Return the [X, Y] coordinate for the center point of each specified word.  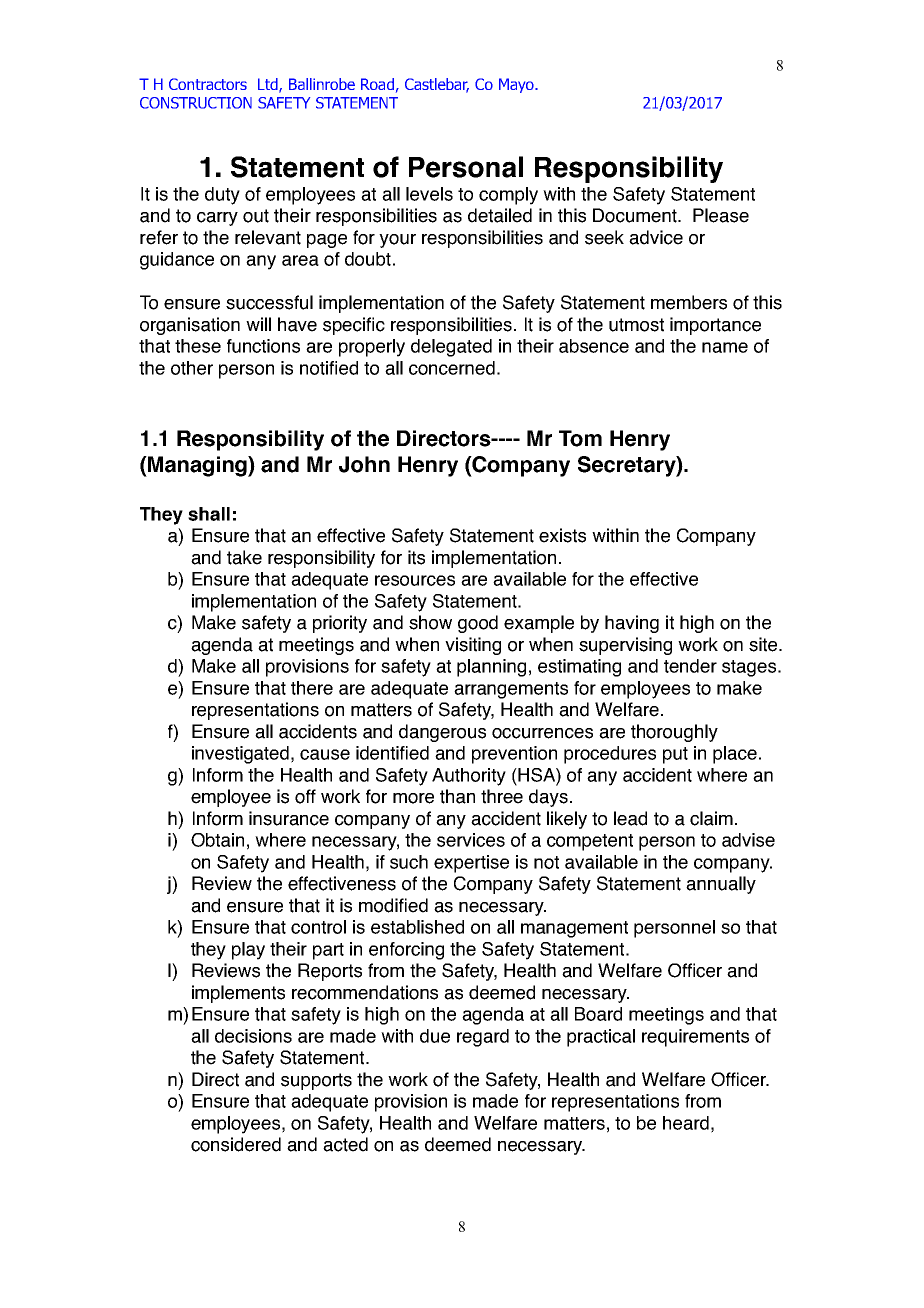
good [478, 624]
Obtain [217, 840]
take [244, 557]
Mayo [517, 85]
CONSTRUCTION [196, 103]
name [725, 347]
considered [236, 1144]
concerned [452, 368]
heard [686, 1123]
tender [690, 666]
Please [721, 215]
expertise [471, 864]
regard [483, 1038]
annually [721, 885]
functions [263, 346]
